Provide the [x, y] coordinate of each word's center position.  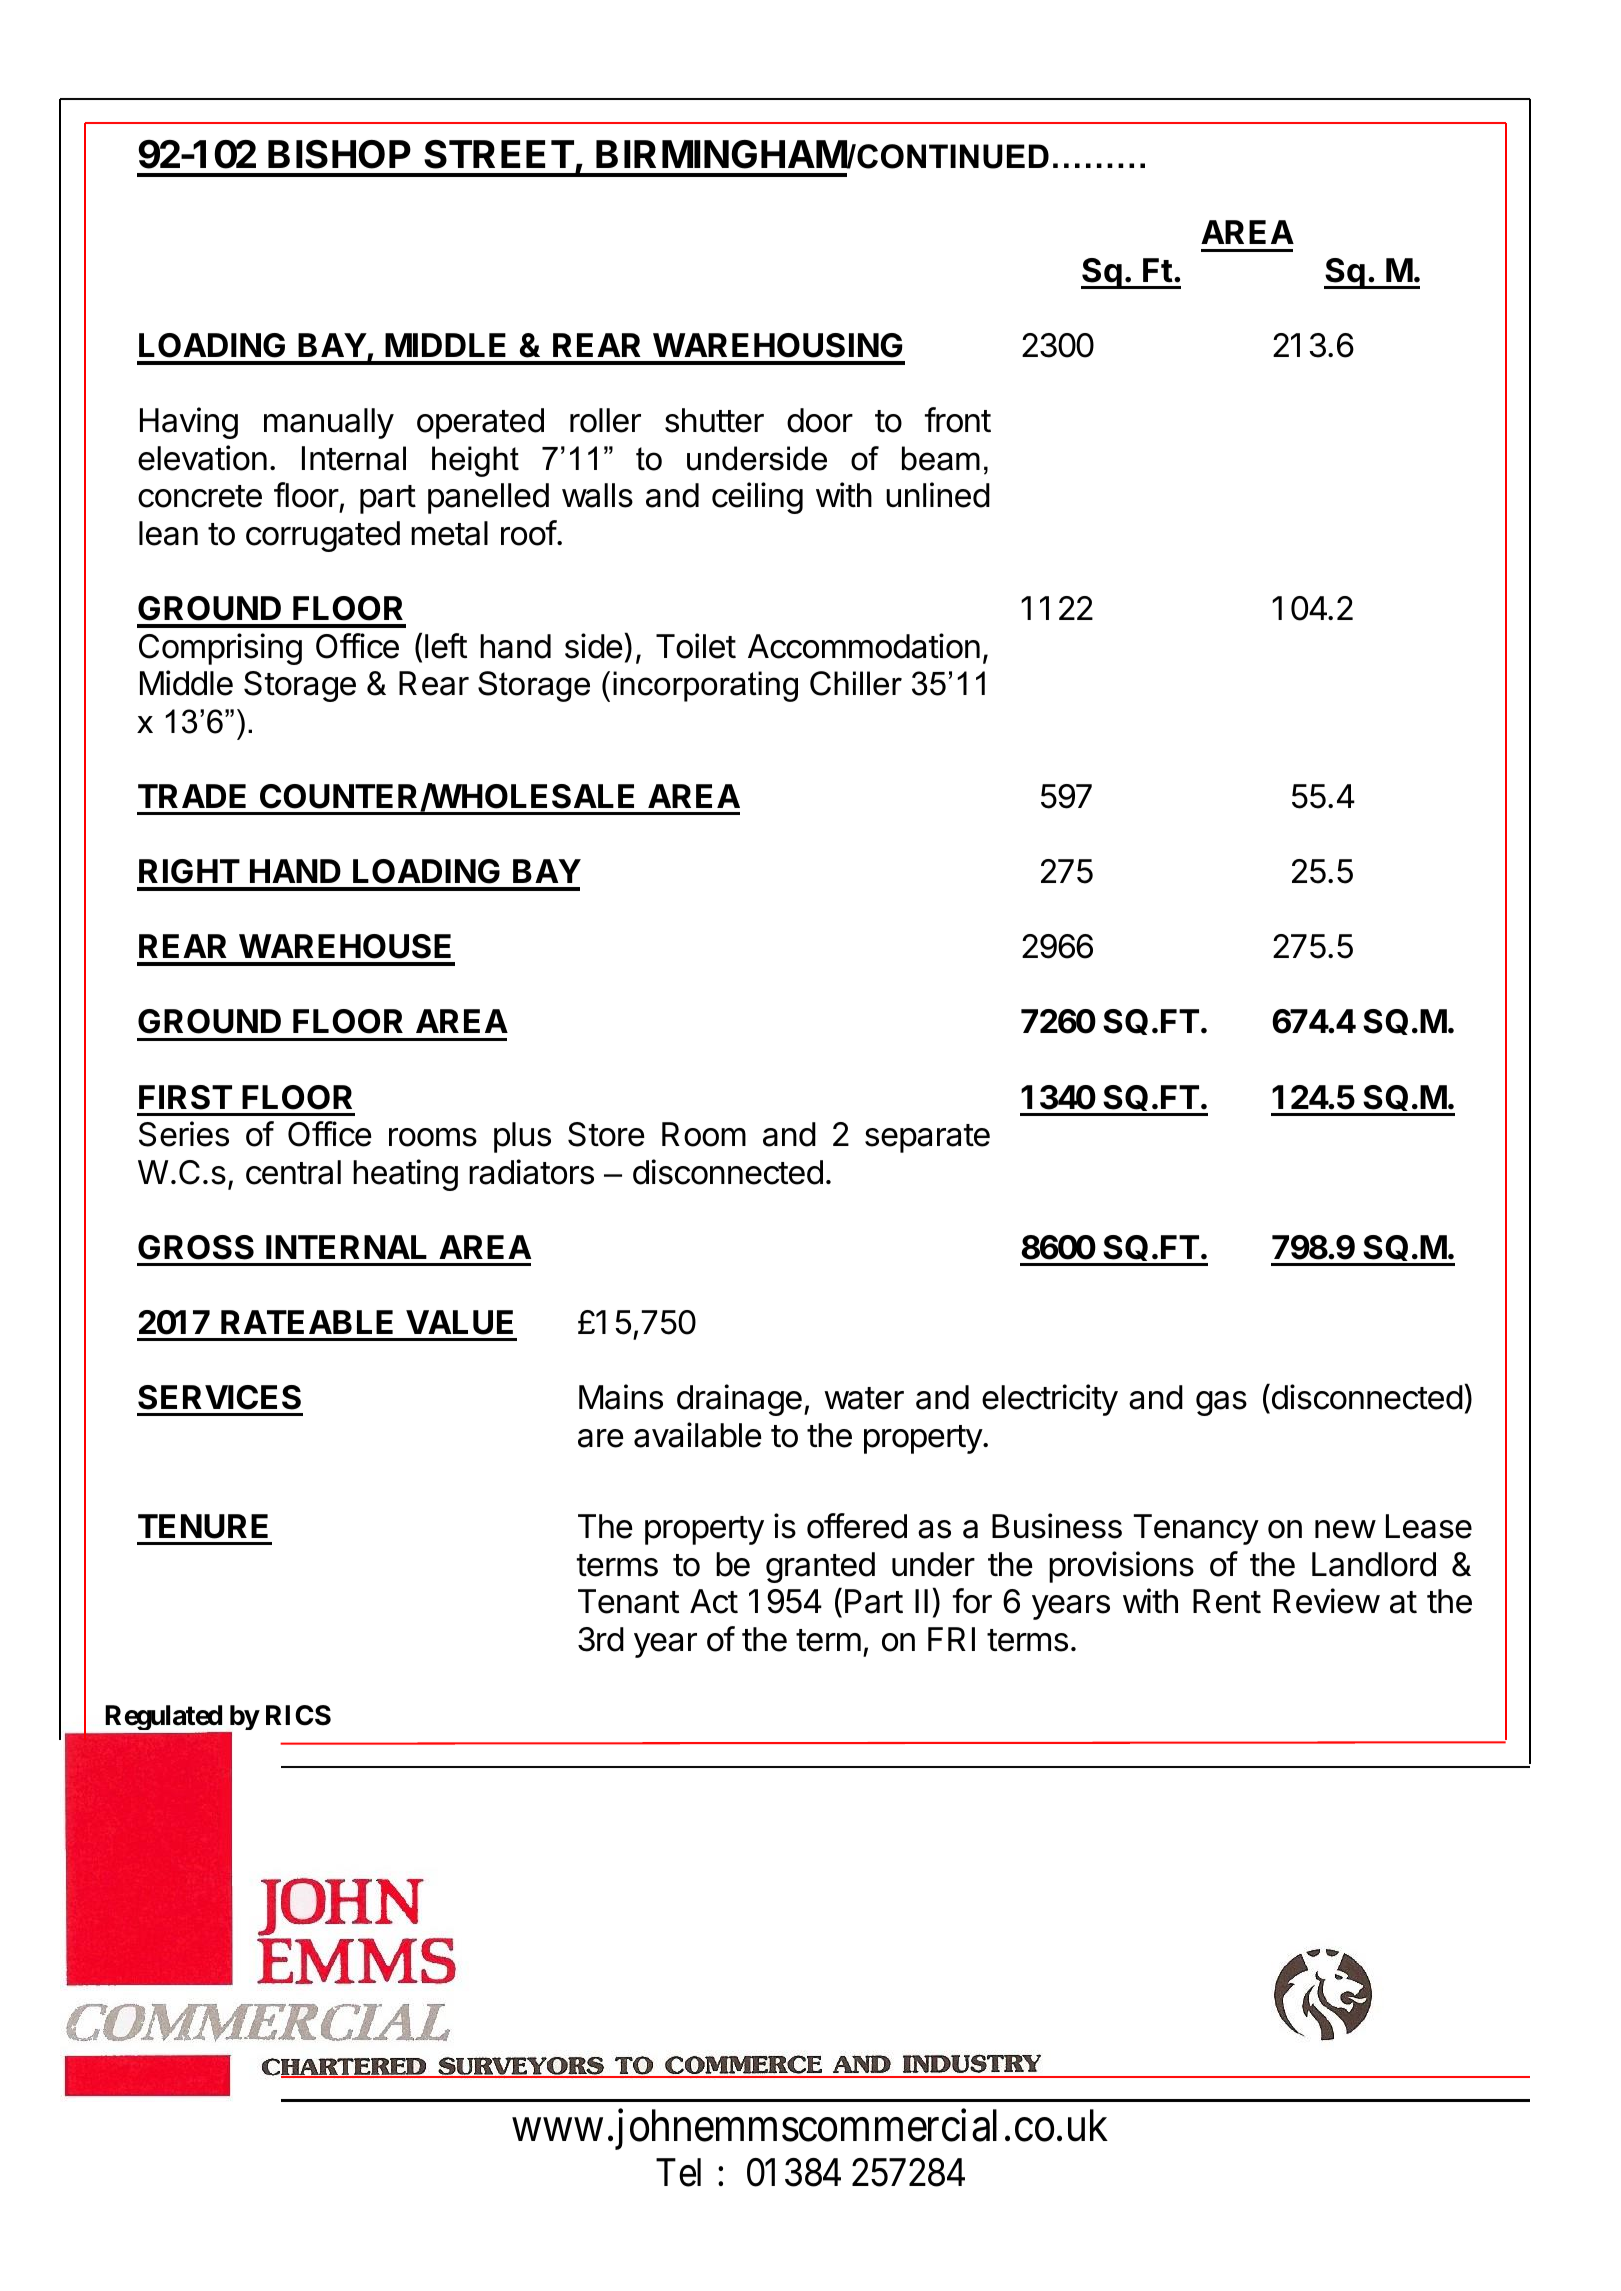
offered [857, 1526]
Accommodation [864, 646]
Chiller [856, 683]
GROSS [196, 1247]
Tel [678, 2172]
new [1345, 1529]
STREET [499, 154]
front [958, 420]
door [820, 420]
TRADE [192, 796]
